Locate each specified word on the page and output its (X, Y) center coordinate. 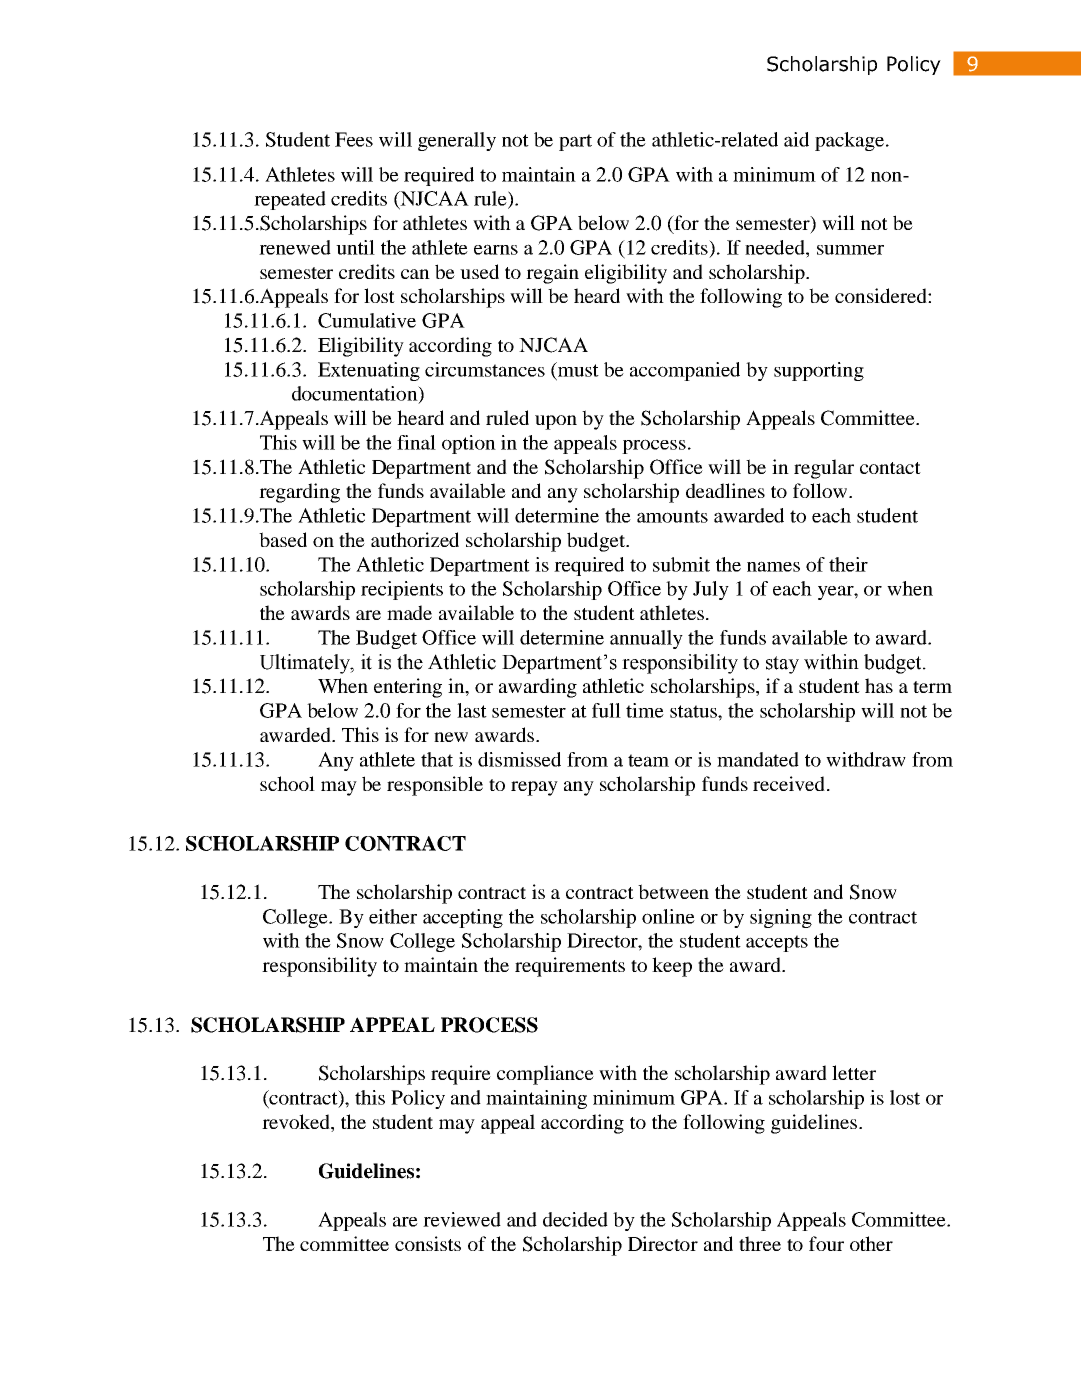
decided (575, 1219)
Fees (354, 139)
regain (552, 274)
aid (796, 139)
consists (428, 1243)
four (826, 1243)
